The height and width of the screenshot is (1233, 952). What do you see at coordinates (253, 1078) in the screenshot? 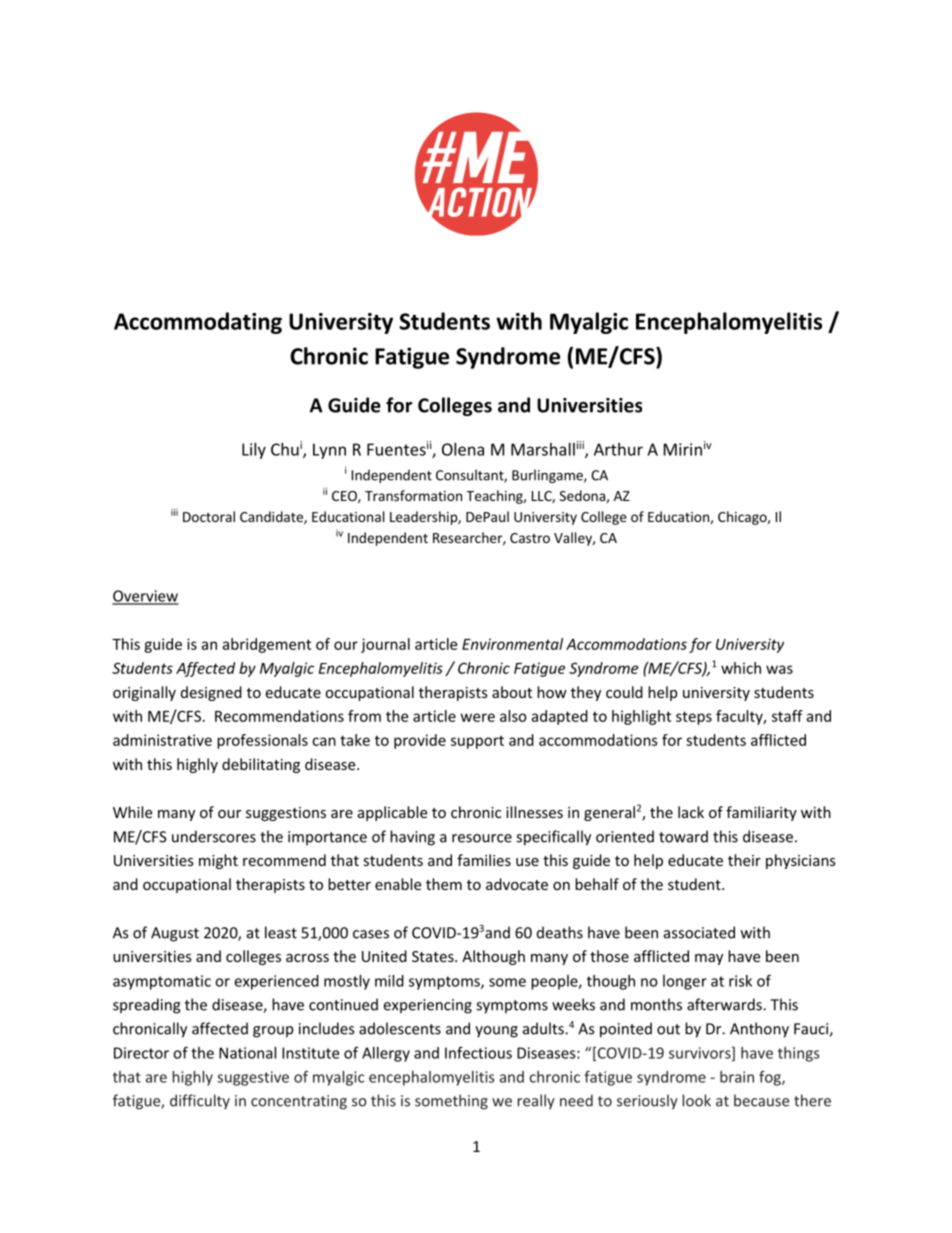
I see `suggestive` at bounding box center [253, 1078].
